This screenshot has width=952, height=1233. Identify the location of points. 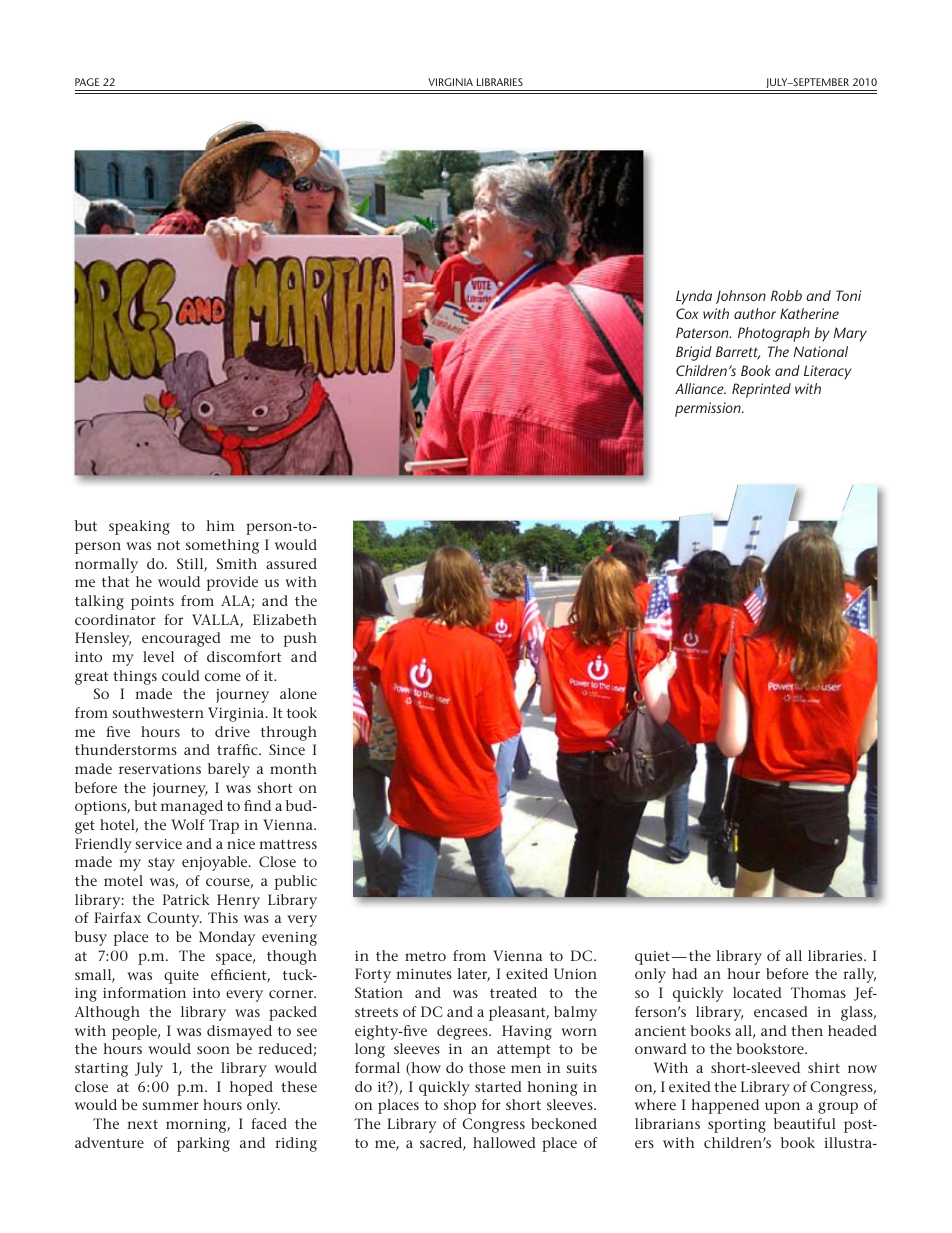
(152, 603).
